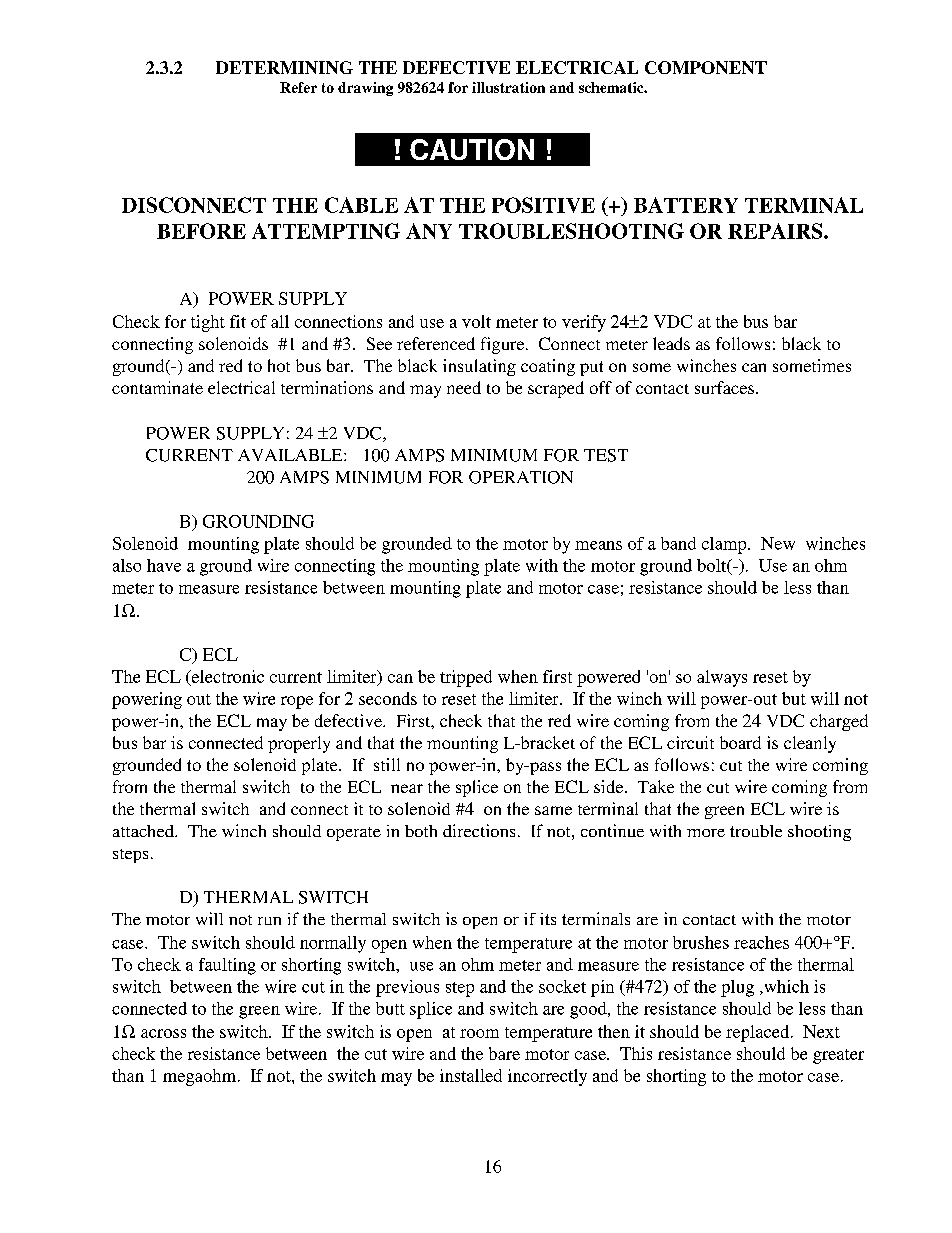  What do you see at coordinates (776, 231) in the page?
I see `REPAIRS` at bounding box center [776, 231].
